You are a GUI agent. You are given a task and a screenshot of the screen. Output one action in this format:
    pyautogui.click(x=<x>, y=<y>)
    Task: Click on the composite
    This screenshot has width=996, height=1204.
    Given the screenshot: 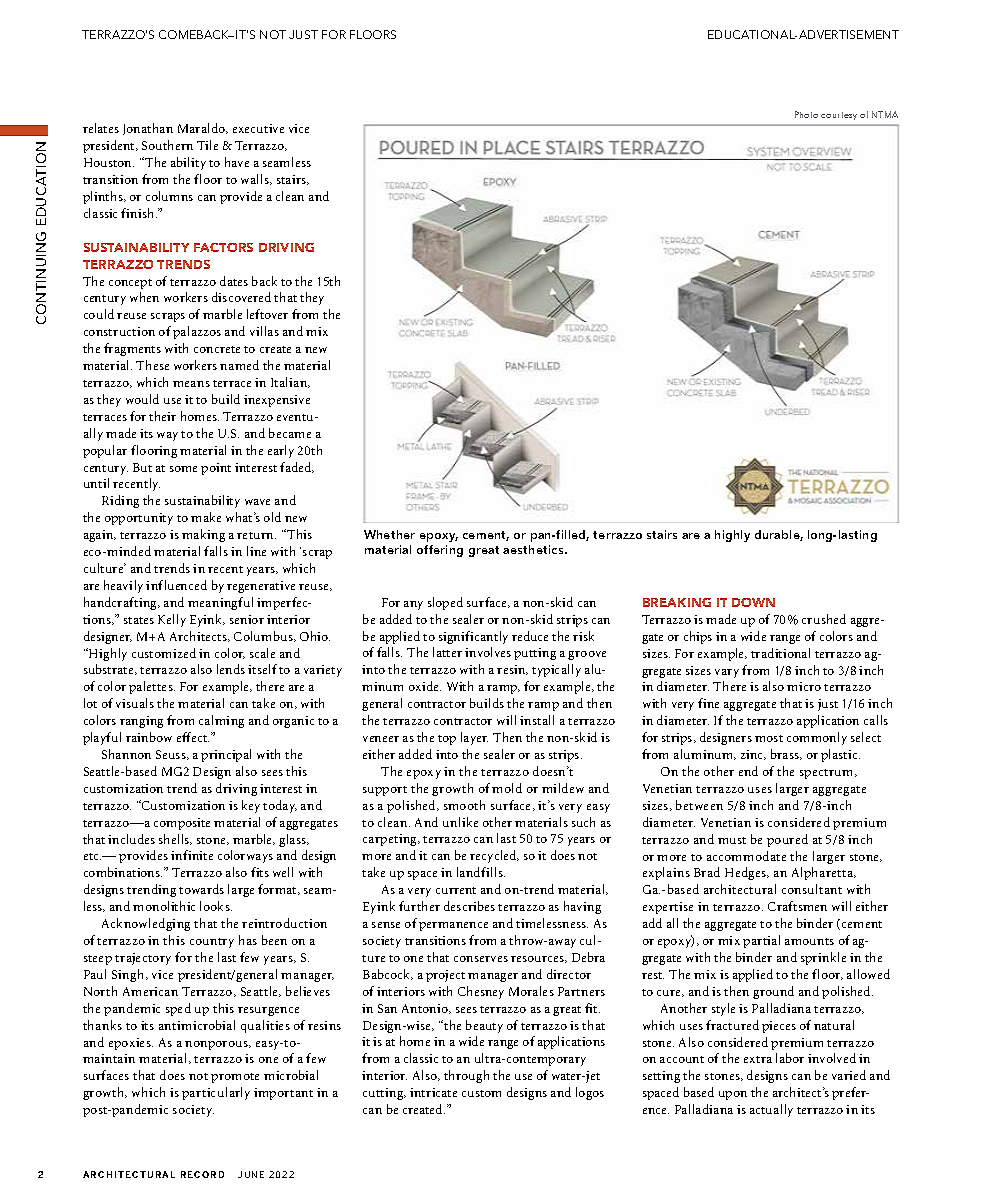 What is the action you would take?
    pyautogui.click(x=182, y=824)
